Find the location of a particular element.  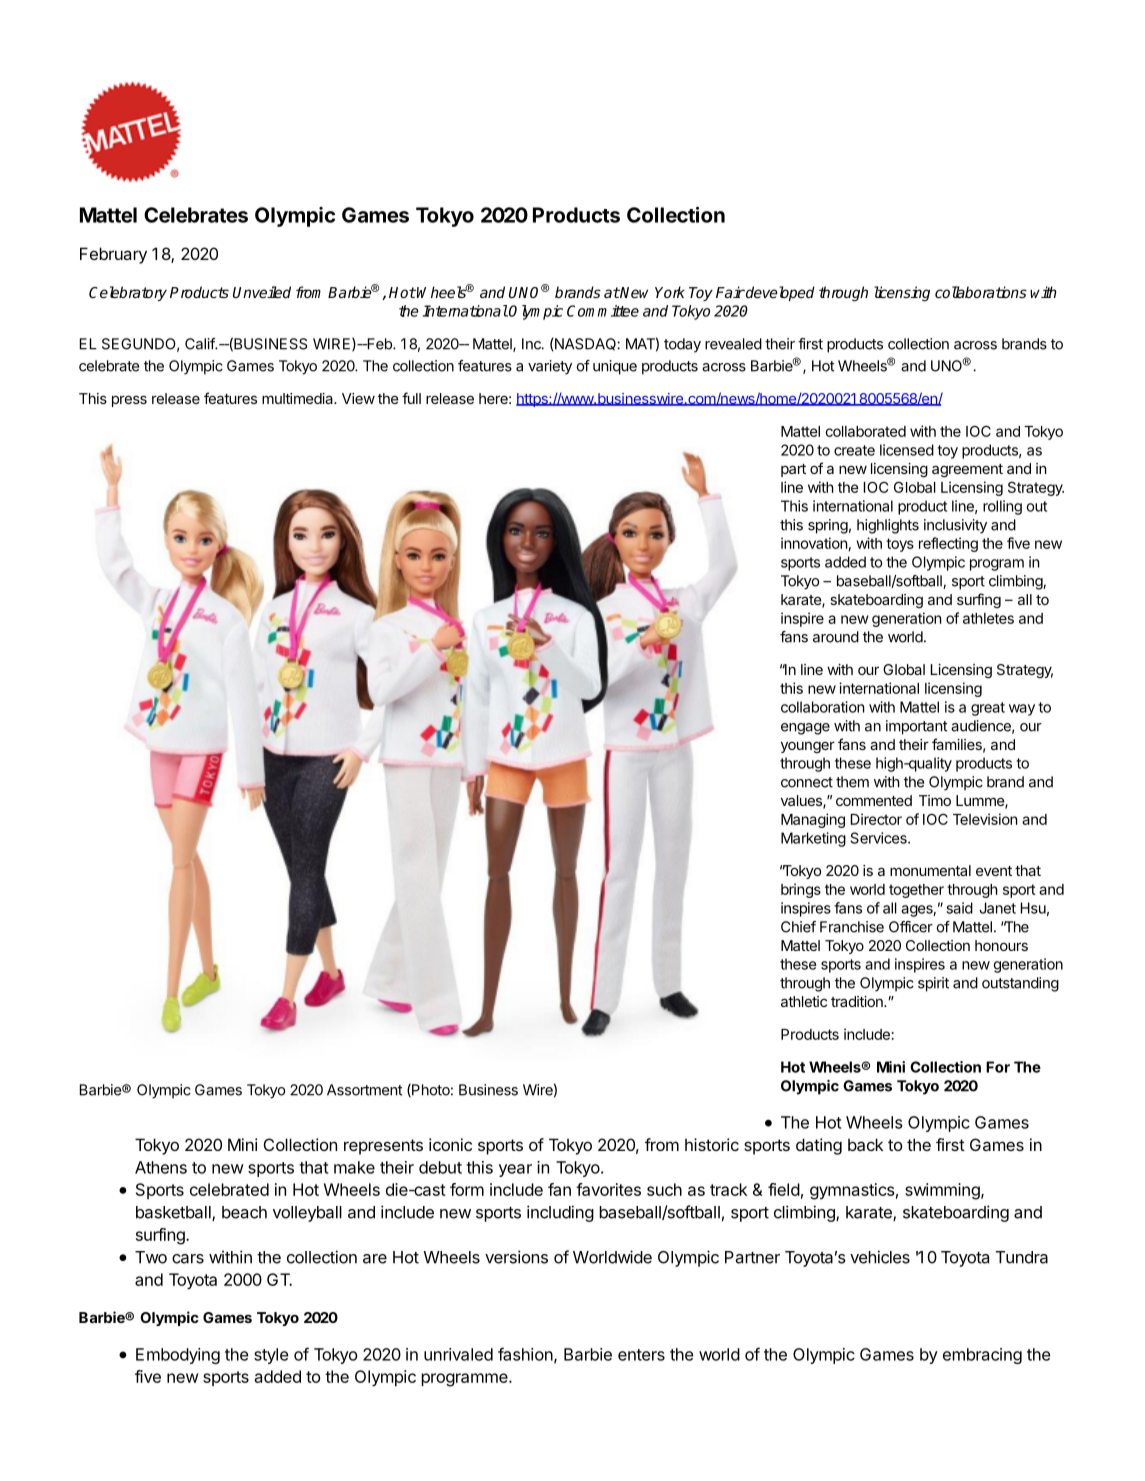

iconic is located at coordinates (450, 1144).
